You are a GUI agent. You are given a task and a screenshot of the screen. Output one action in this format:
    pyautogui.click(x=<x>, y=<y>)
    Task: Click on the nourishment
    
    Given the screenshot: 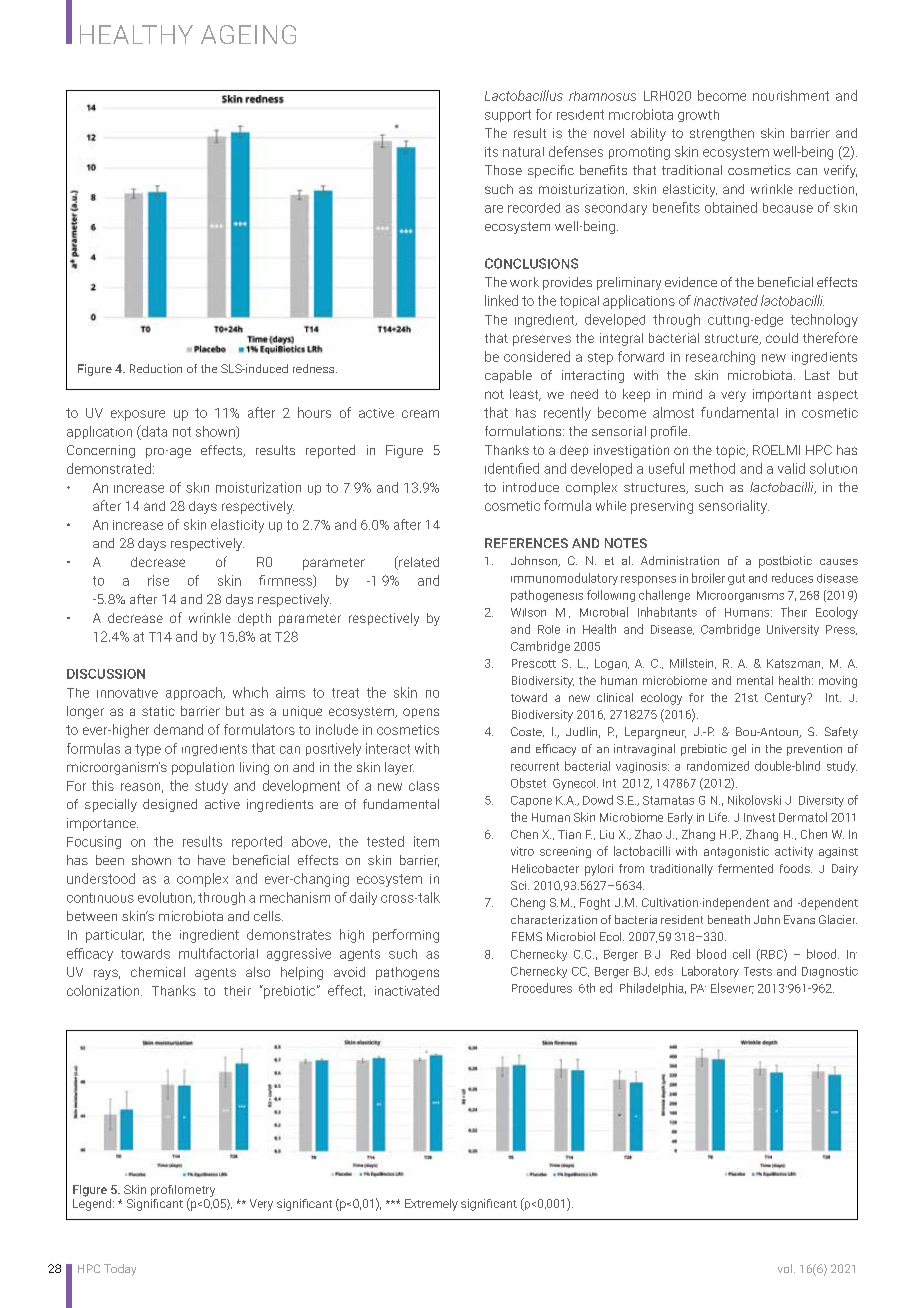 What is the action you would take?
    pyautogui.click(x=791, y=95)
